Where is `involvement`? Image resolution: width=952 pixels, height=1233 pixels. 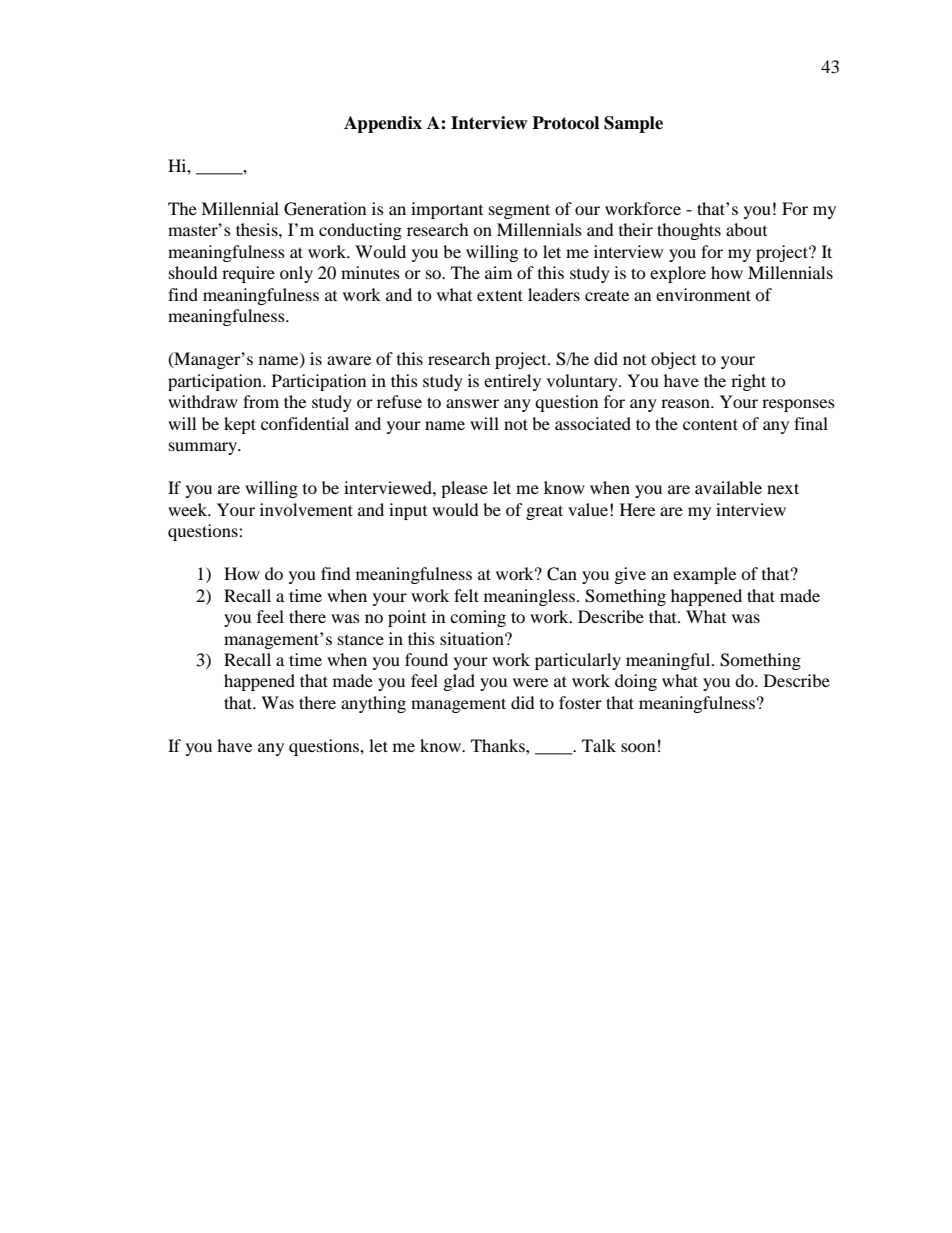 involvement is located at coordinates (306, 509).
